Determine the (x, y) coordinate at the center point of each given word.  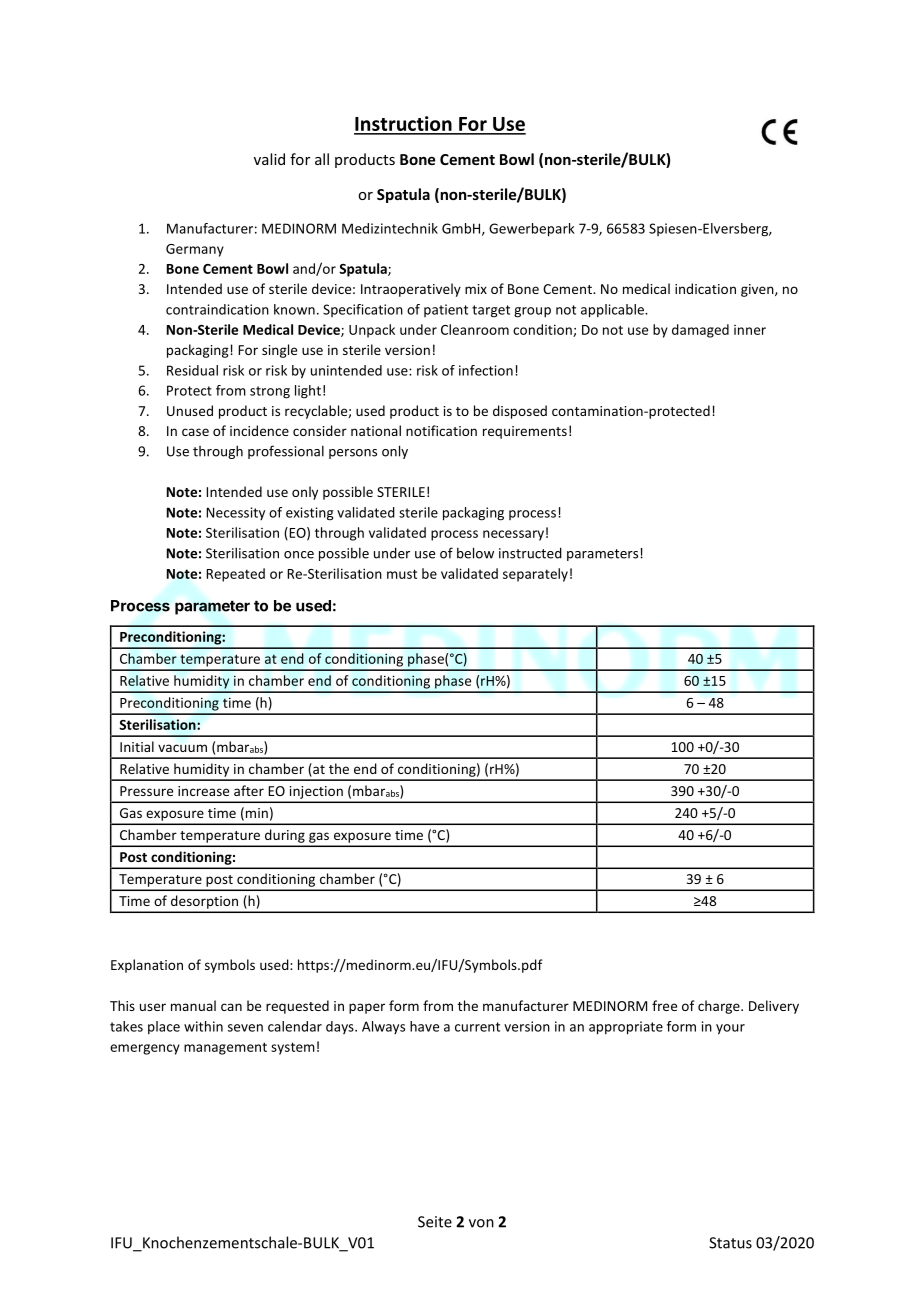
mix (476, 289)
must (402, 574)
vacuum (182, 748)
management (225, 1048)
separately (535, 575)
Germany (195, 250)
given (758, 290)
